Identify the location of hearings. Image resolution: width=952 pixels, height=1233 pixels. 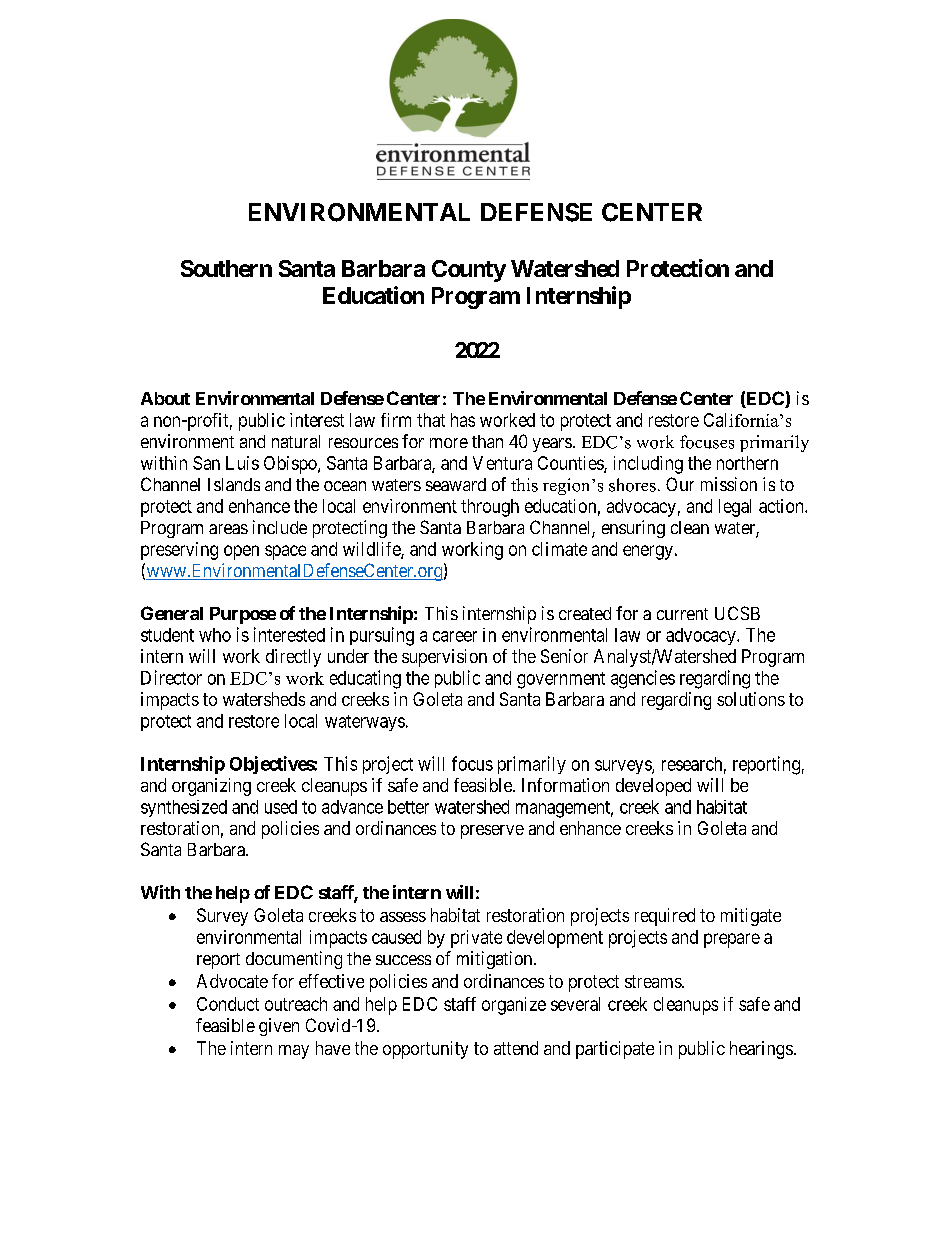
(761, 1050).
